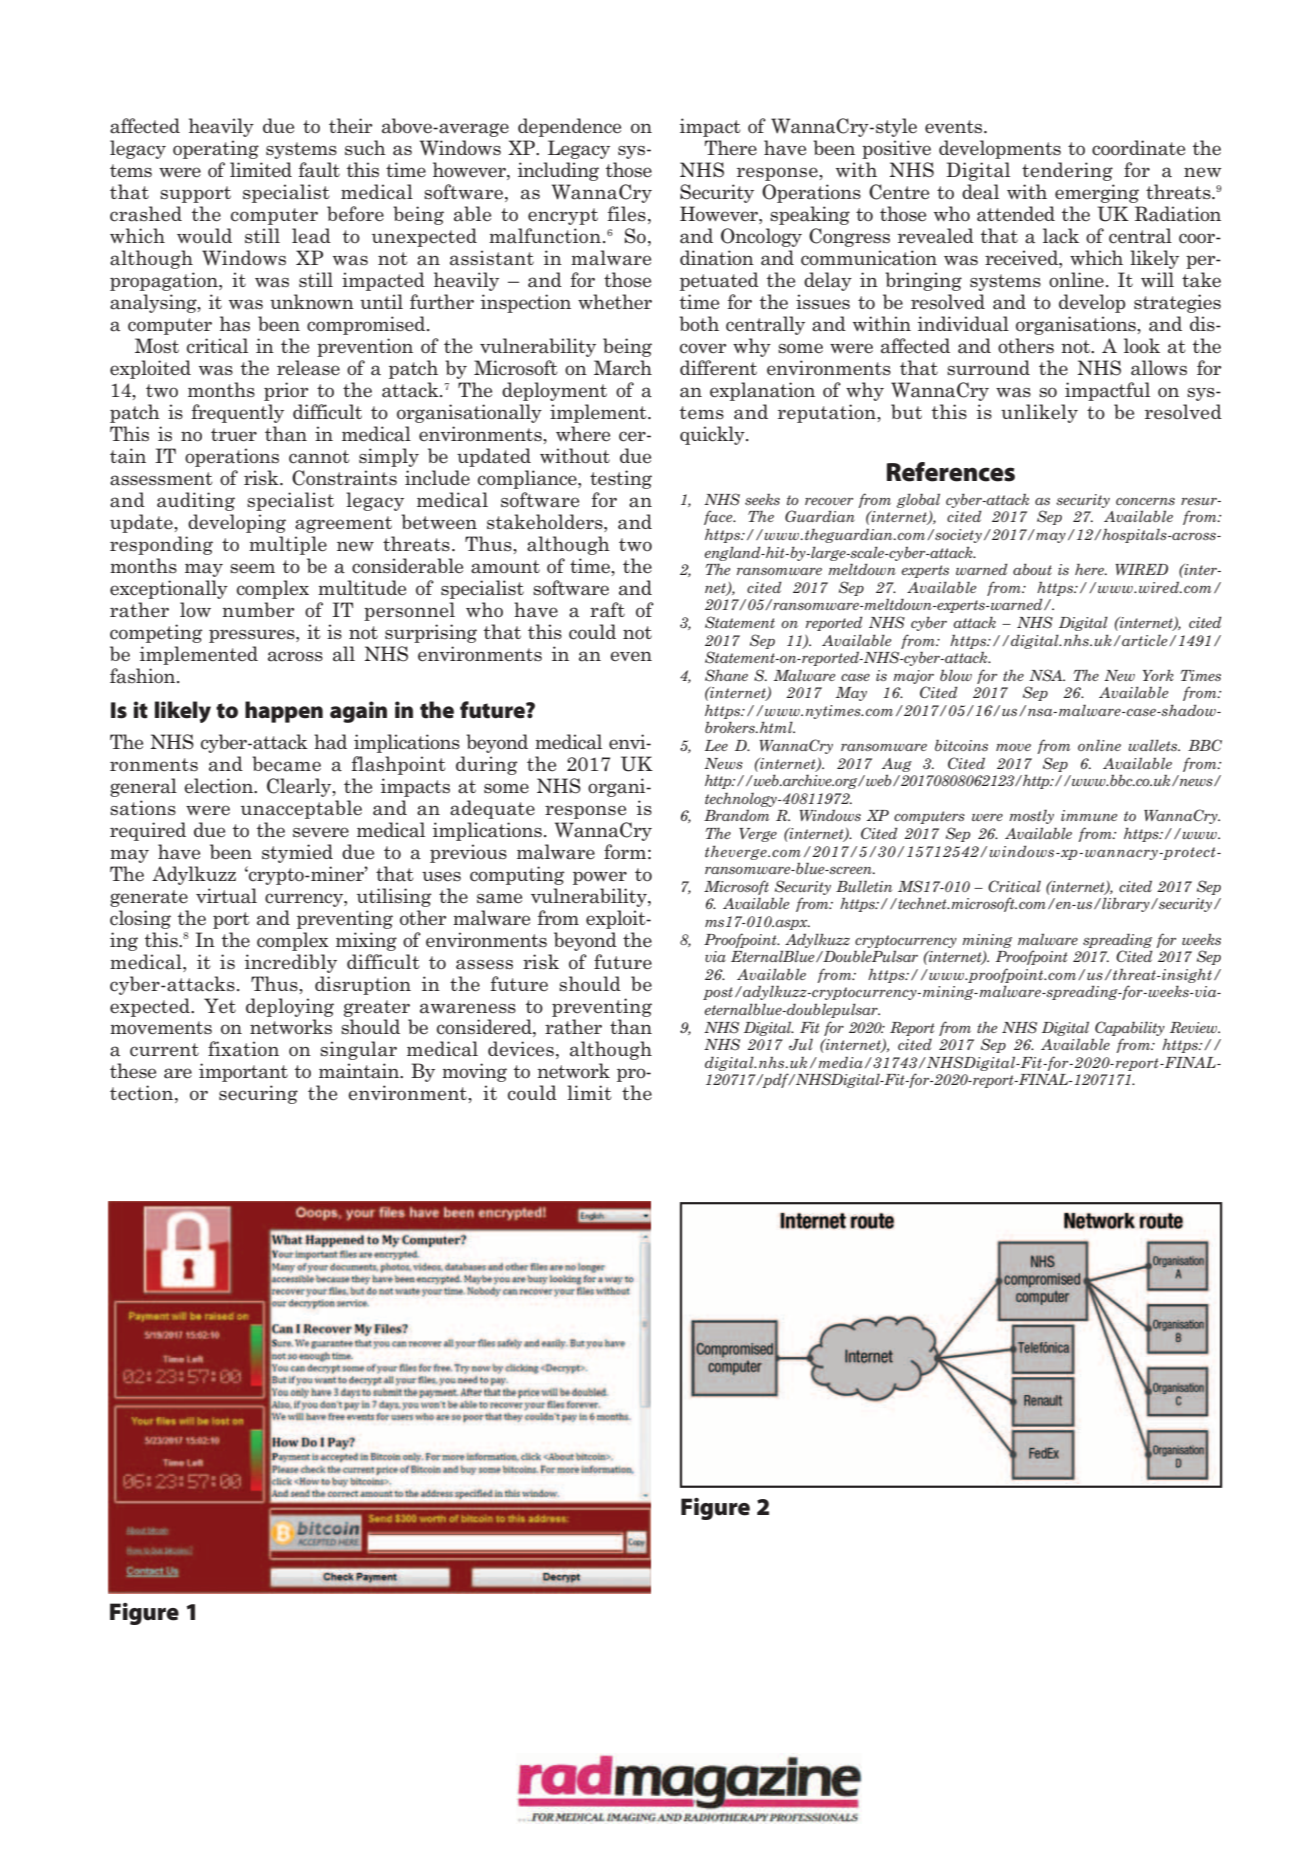 Image resolution: width=1309 pixels, height=1851 pixels. I want to click on Jul, so click(801, 1045).
